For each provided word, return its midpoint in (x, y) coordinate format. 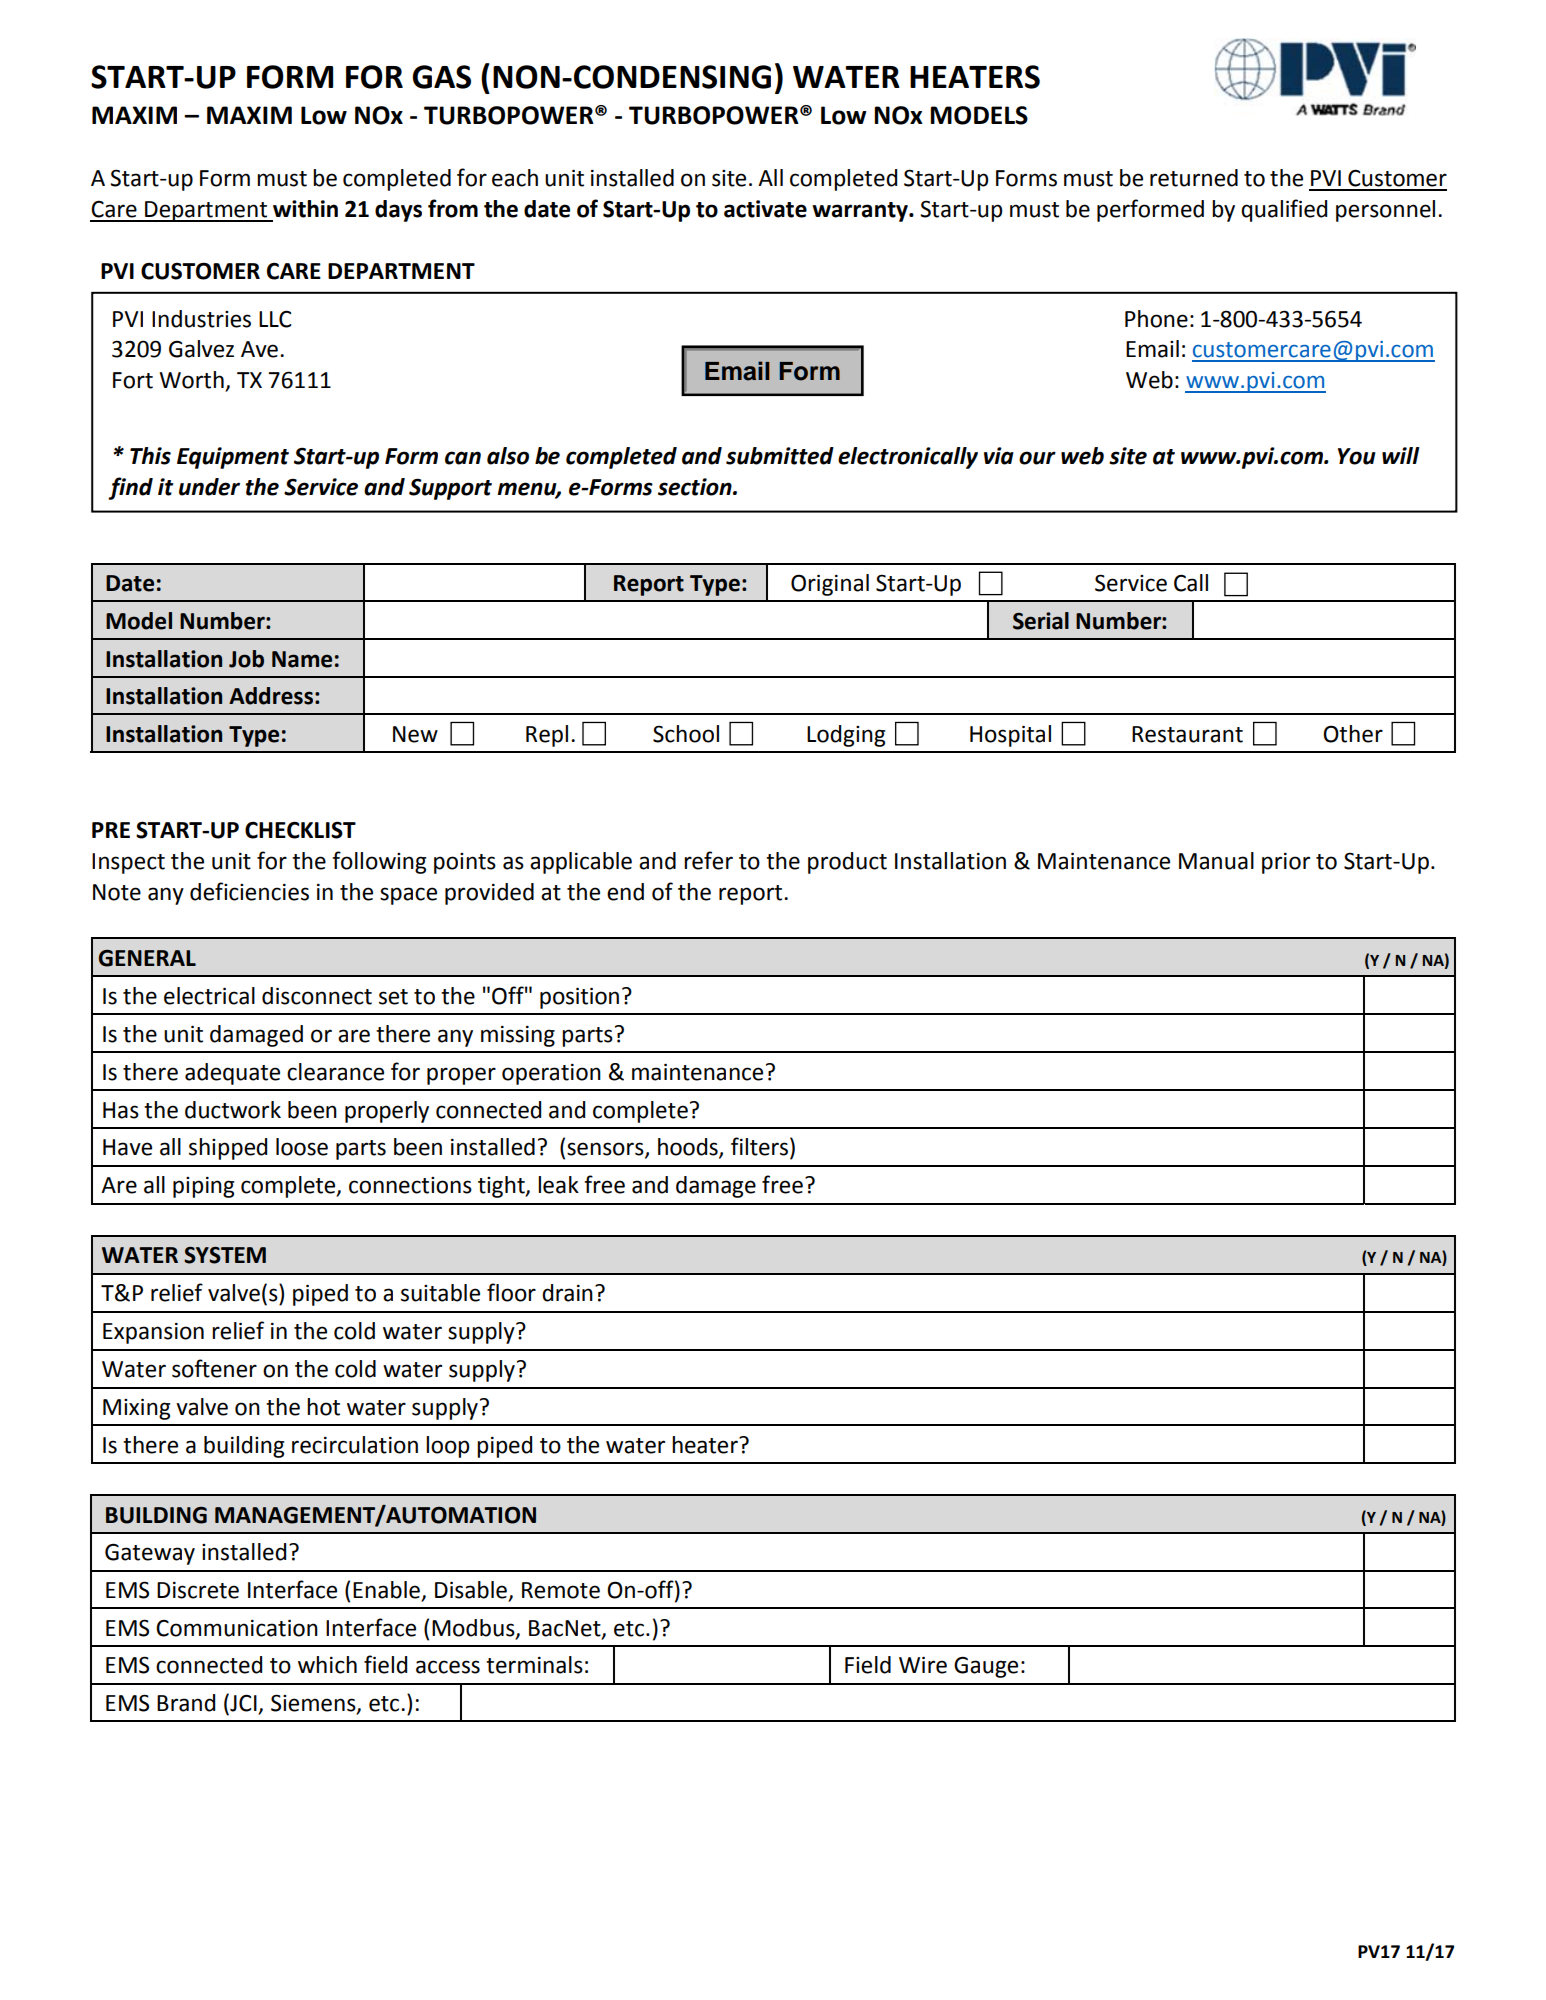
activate (765, 209)
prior (1286, 863)
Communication (237, 1628)
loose (302, 1147)
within (305, 209)
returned (1194, 178)
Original (830, 585)
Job (246, 659)
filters (759, 1146)
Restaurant (1187, 734)
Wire (923, 1665)
